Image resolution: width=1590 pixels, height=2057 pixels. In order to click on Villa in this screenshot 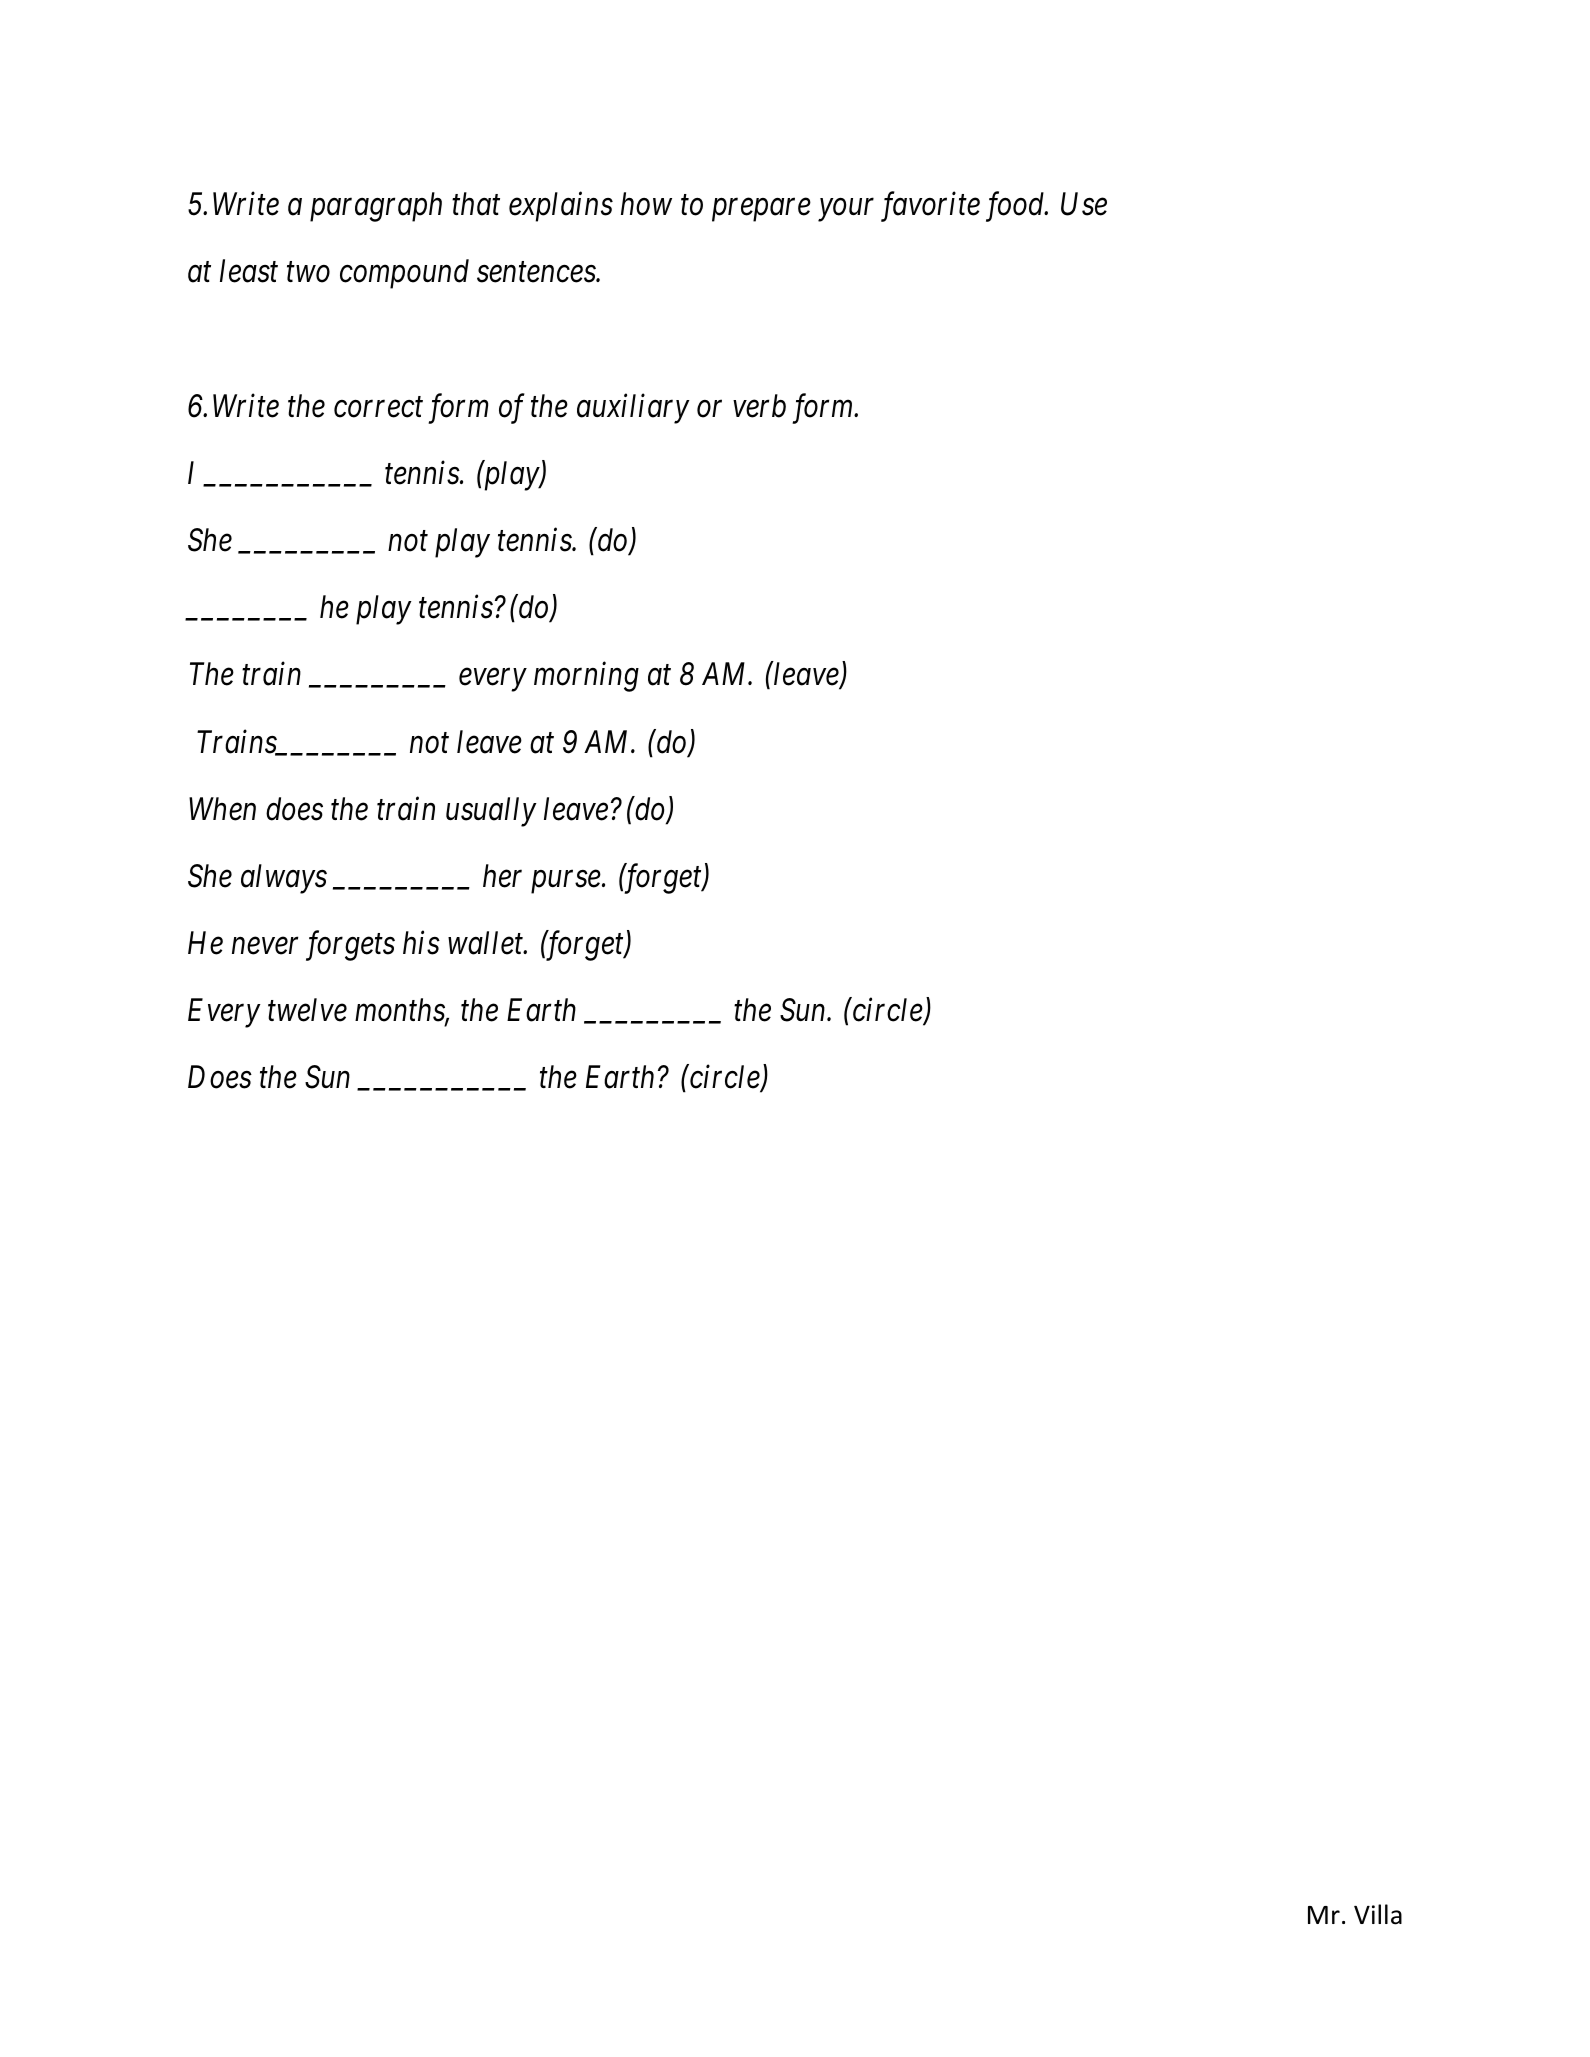, I will do `click(1378, 1914)`.
